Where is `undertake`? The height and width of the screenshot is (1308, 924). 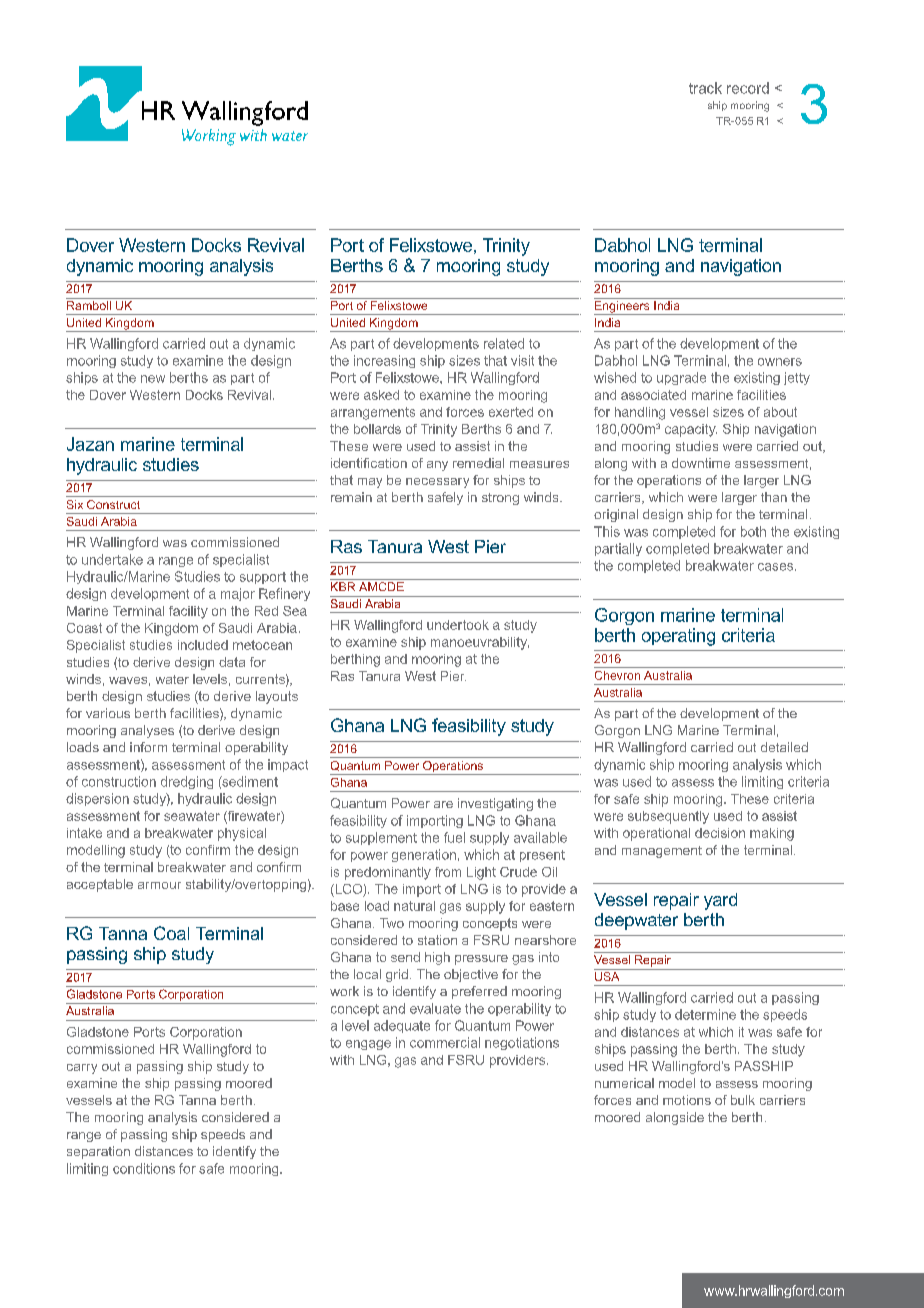
undertake is located at coordinates (112, 559).
